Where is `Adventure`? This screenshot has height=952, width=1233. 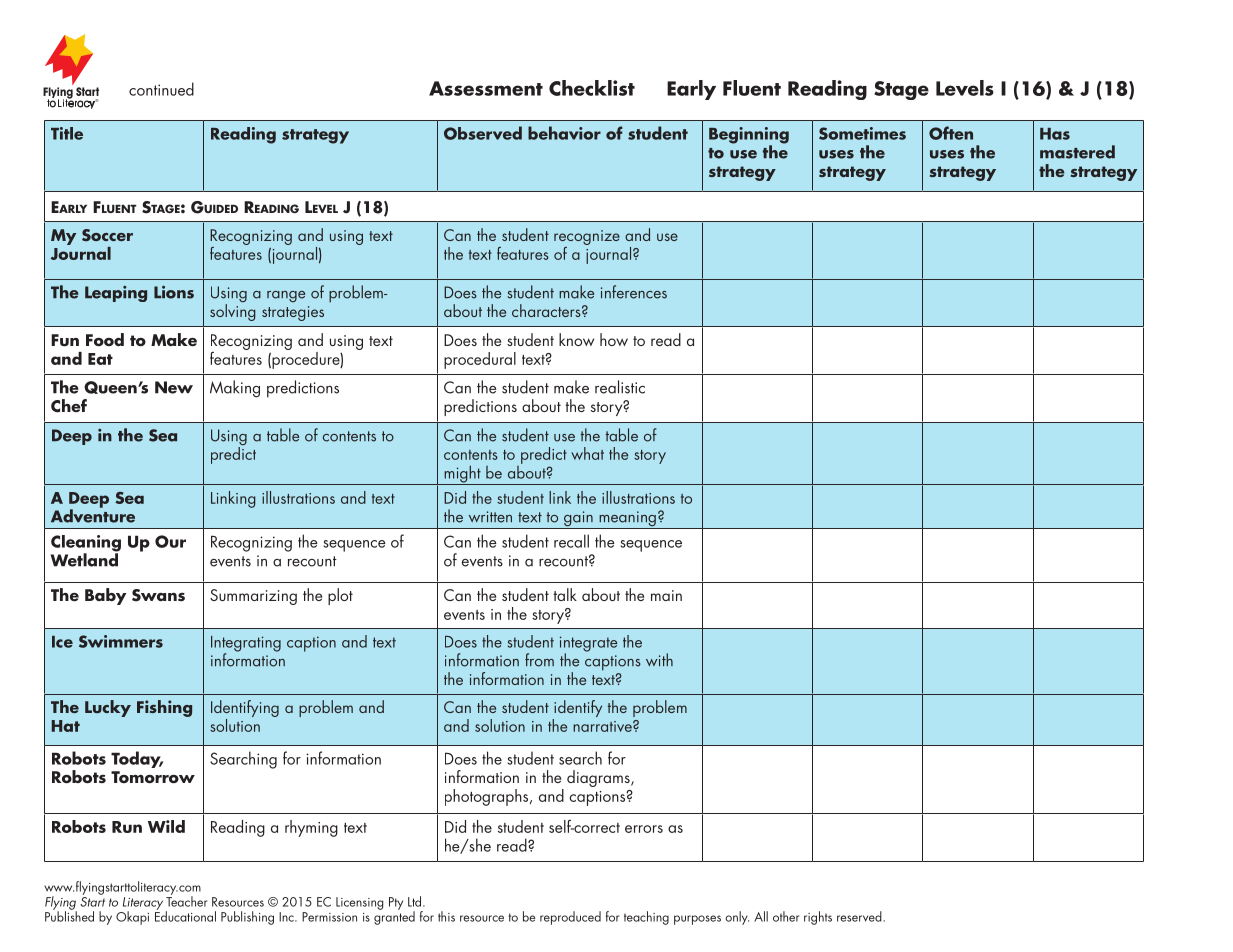
Adventure is located at coordinates (93, 515).
